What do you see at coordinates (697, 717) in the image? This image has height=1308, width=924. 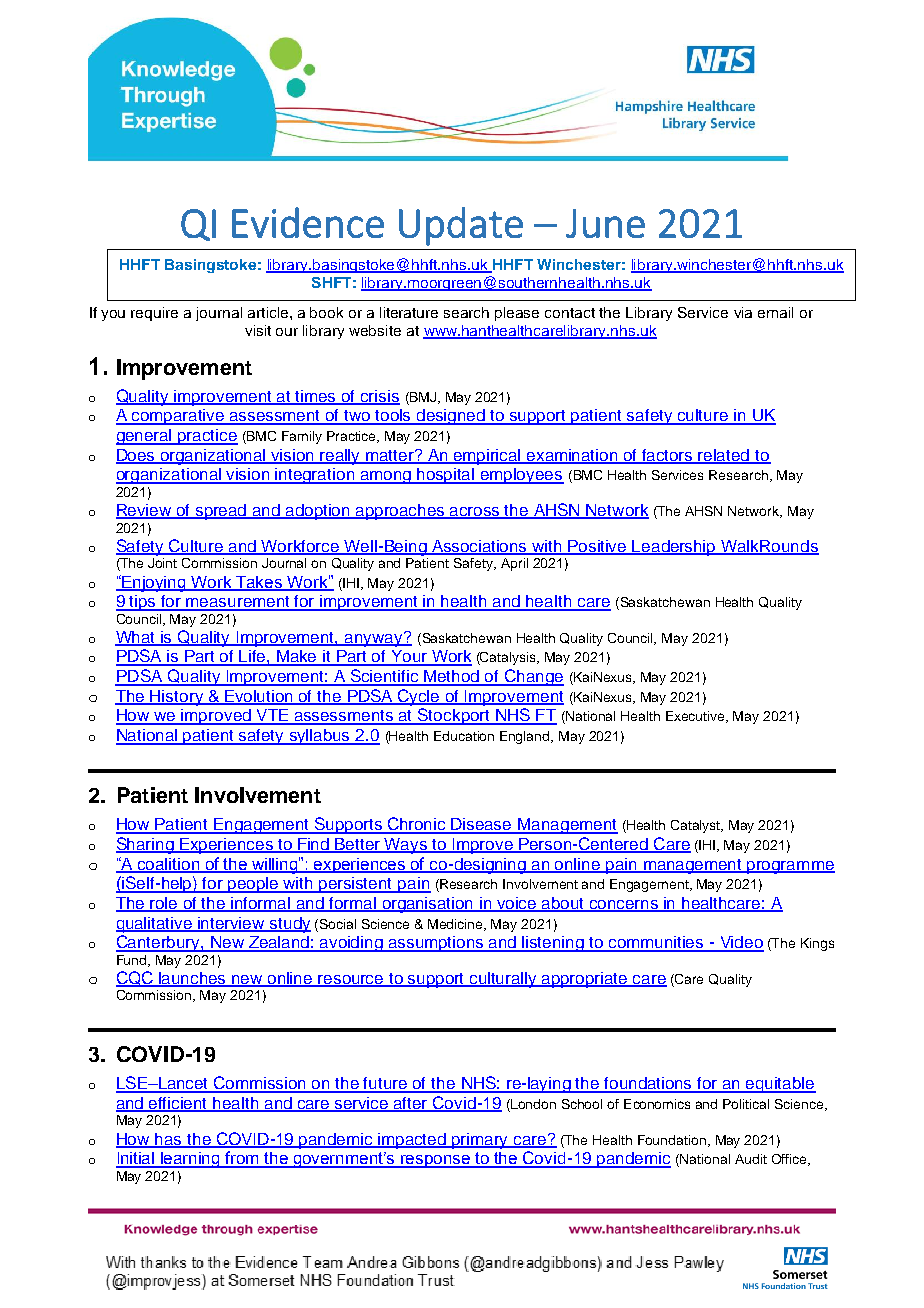 I see `Executive` at bounding box center [697, 717].
